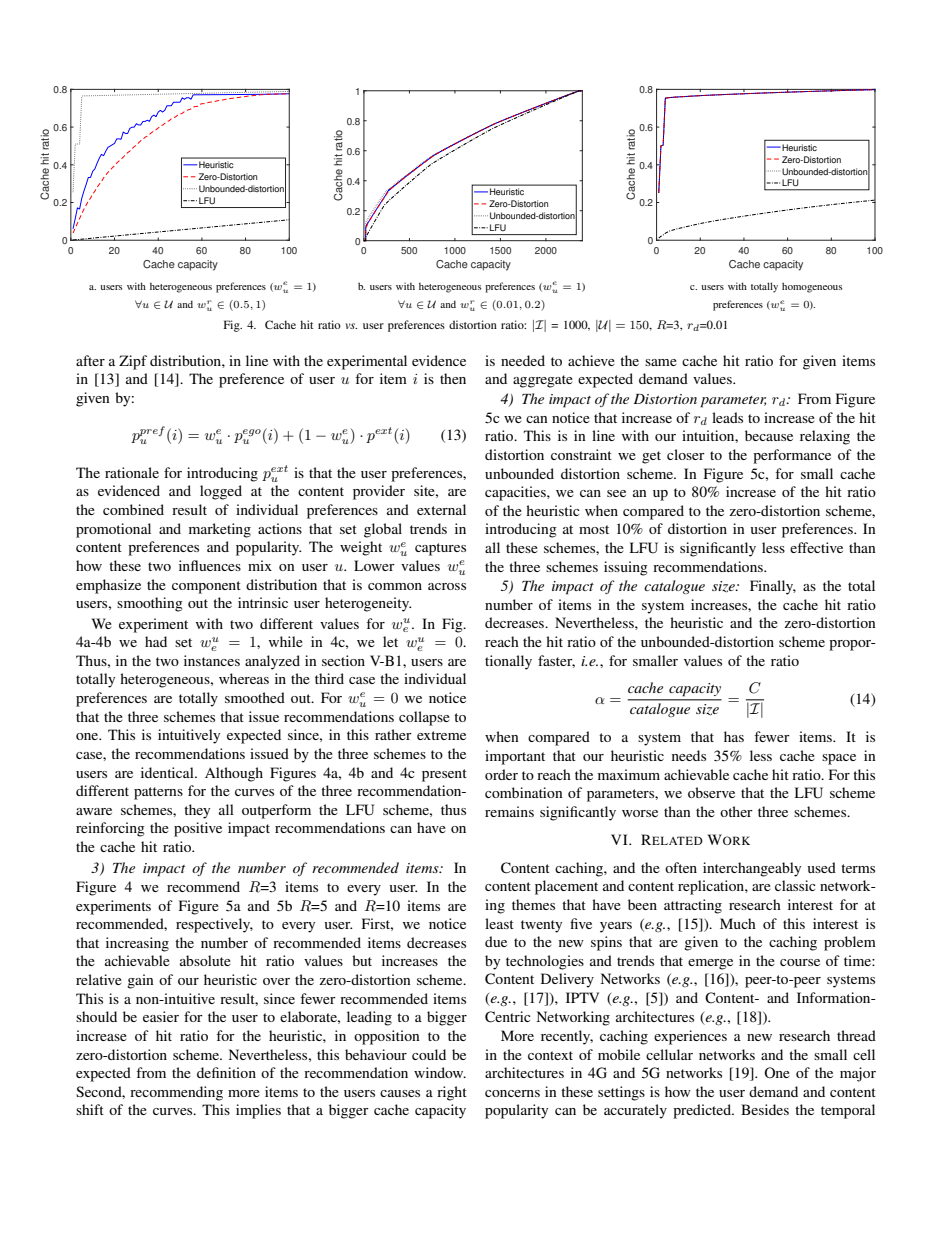 The width and height of the page is (952, 1233). Describe the element at coordinates (523, 360) in the page. I see `needed` at that location.
